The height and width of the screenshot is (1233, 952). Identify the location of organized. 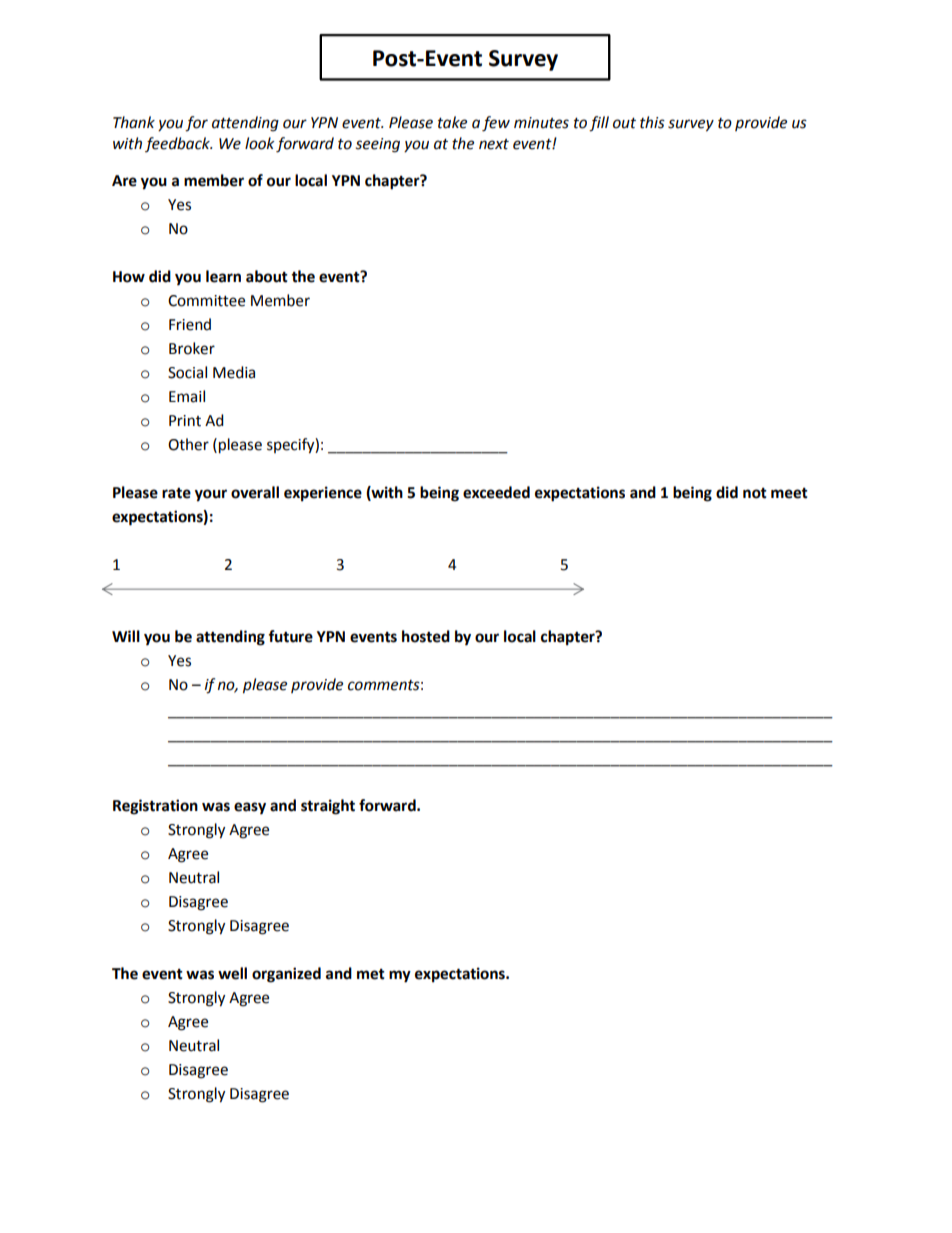
(286, 975).
